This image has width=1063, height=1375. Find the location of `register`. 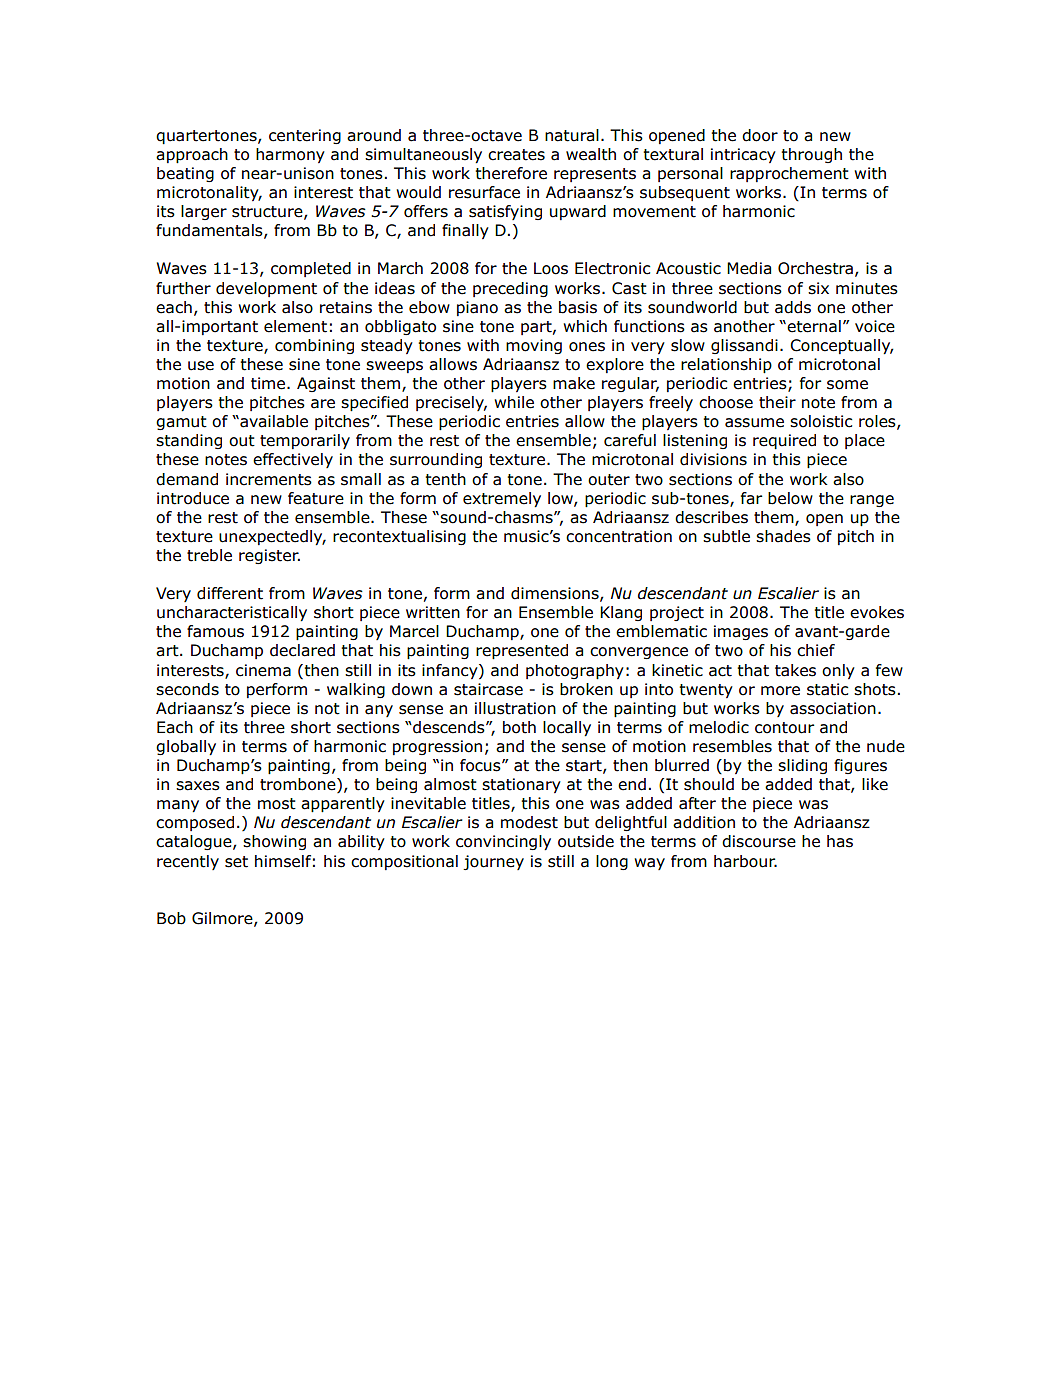

register is located at coordinates (269, 556).
